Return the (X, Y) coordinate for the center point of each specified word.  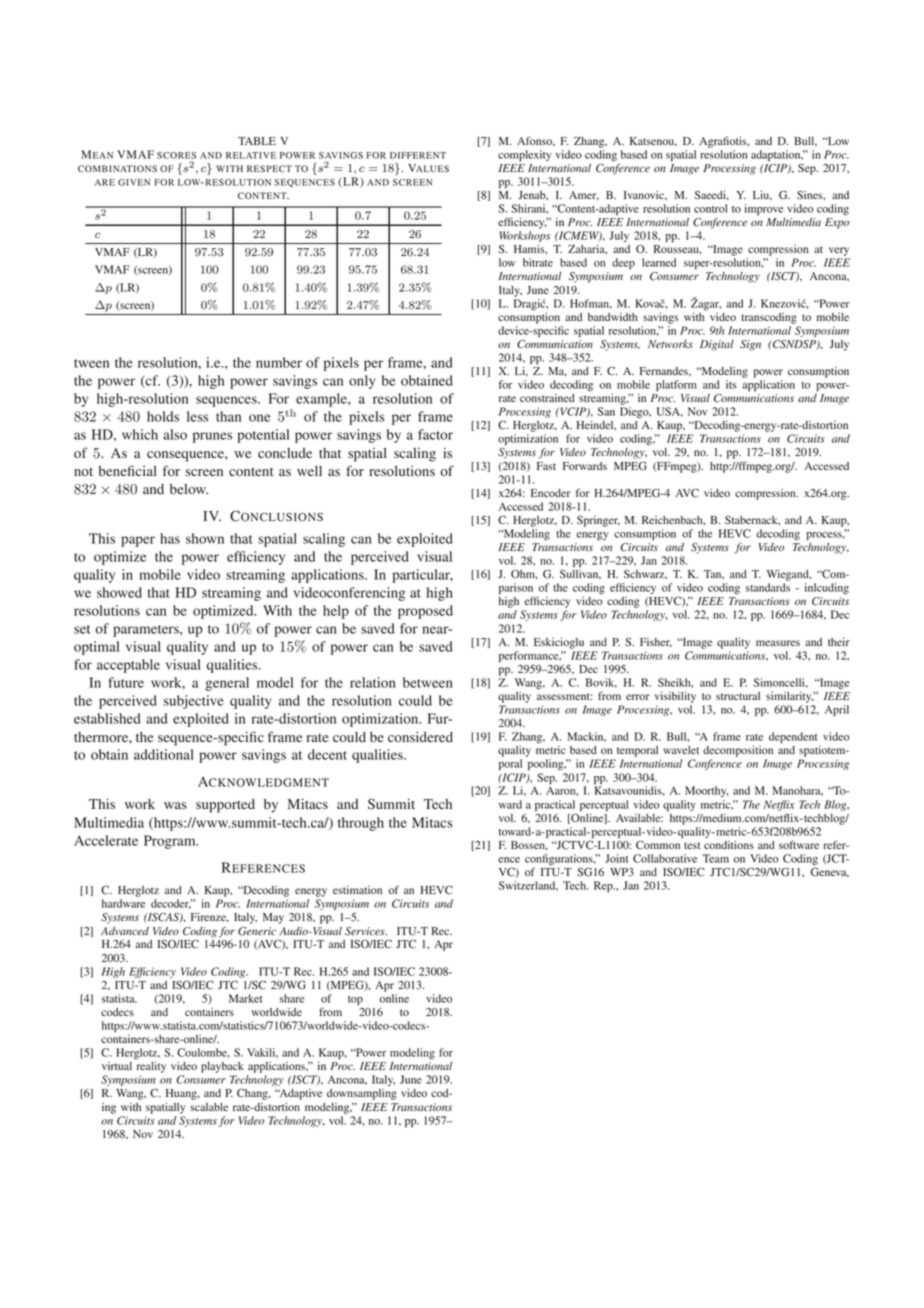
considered (420, 737)
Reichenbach (673, 520)
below (189, 489)
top (355, 1000)
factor (435, 434)
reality (151, 1067)
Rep (604, 886)
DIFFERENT (418, 155)
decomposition (738, 751)
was (175, 805)
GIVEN (134, 182)
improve (763, 209)
